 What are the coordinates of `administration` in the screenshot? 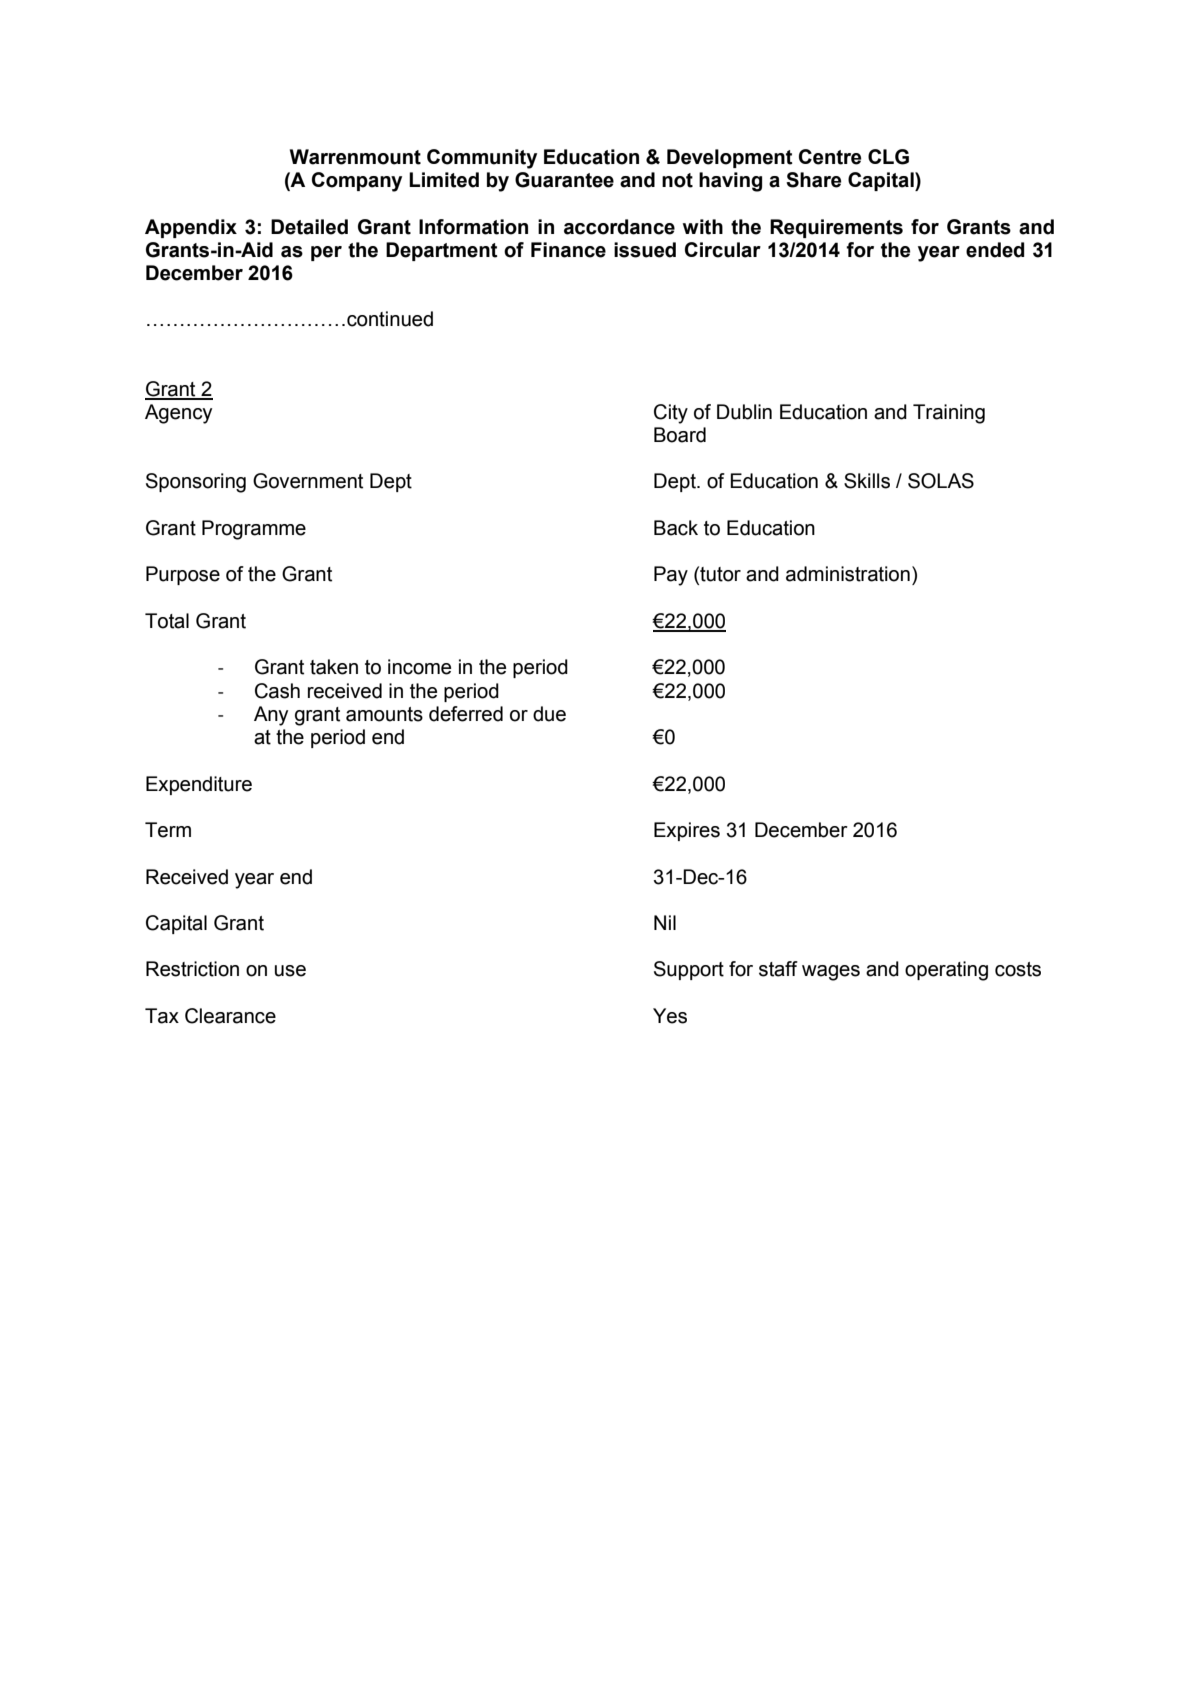 It's located at (848, 574).
